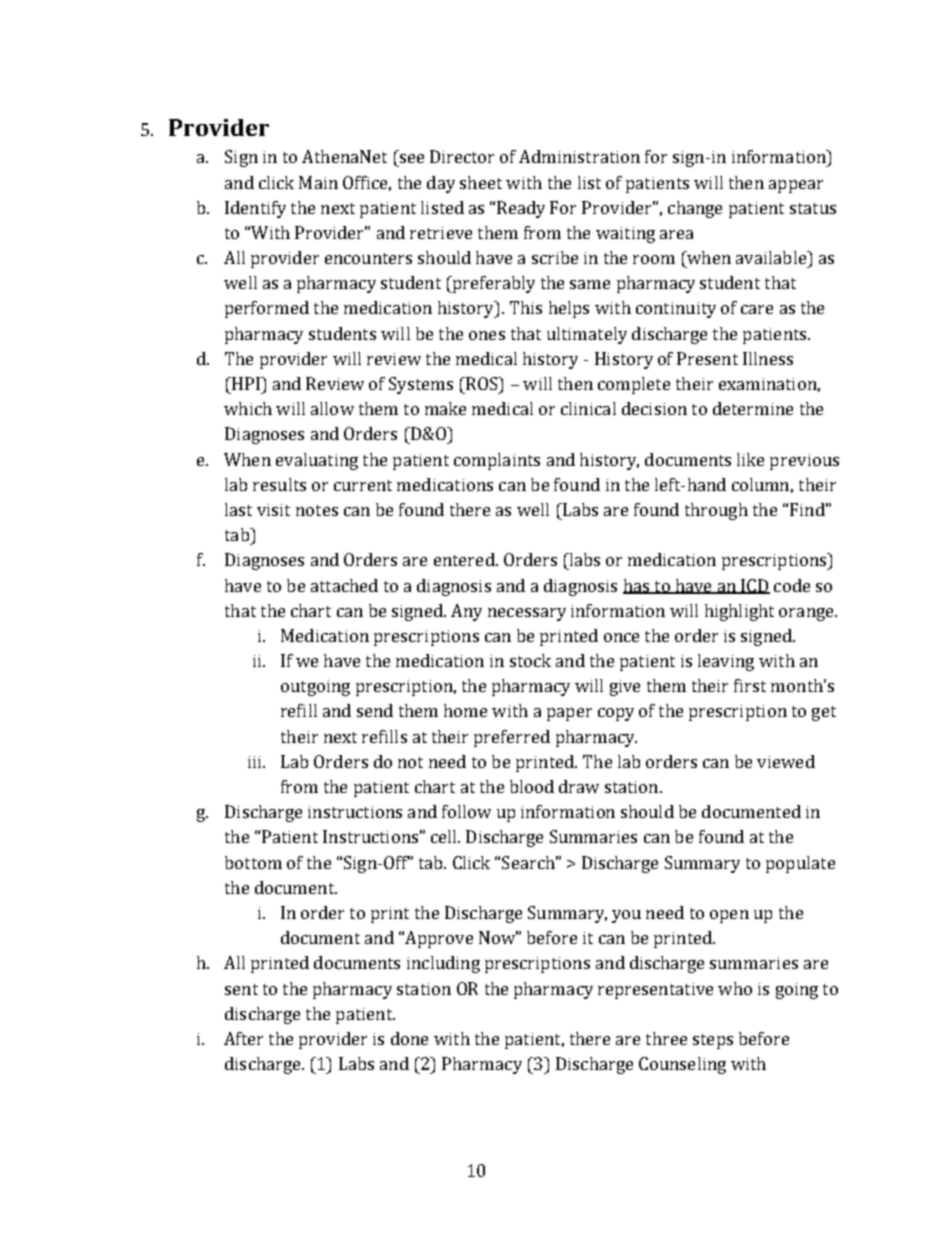 This image has height=1233, width=952. Describe the element at coordinates (332, 408) in the image. I see `allow` at that location.
